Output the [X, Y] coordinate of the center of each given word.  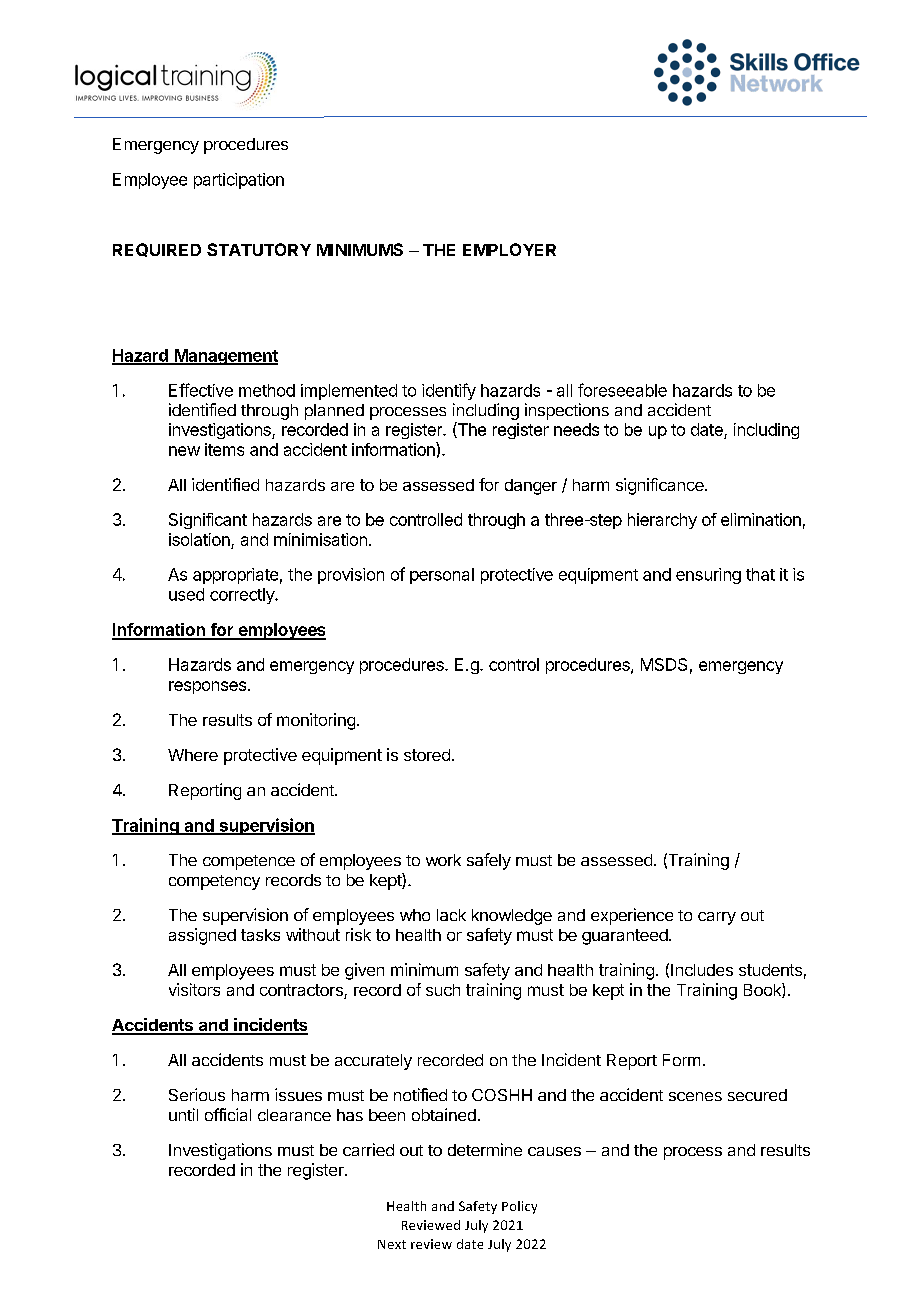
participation [239, 181]
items [224, 449]
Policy [519, 1207]
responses [209, 687]
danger [531, 487]
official [228, 1114]
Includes [702, 970]
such [443, 990]
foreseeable [622, 390]
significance [661, 486]
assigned [202, 936]
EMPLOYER [509, 249]
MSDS [664, 664]
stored [427, 755]
